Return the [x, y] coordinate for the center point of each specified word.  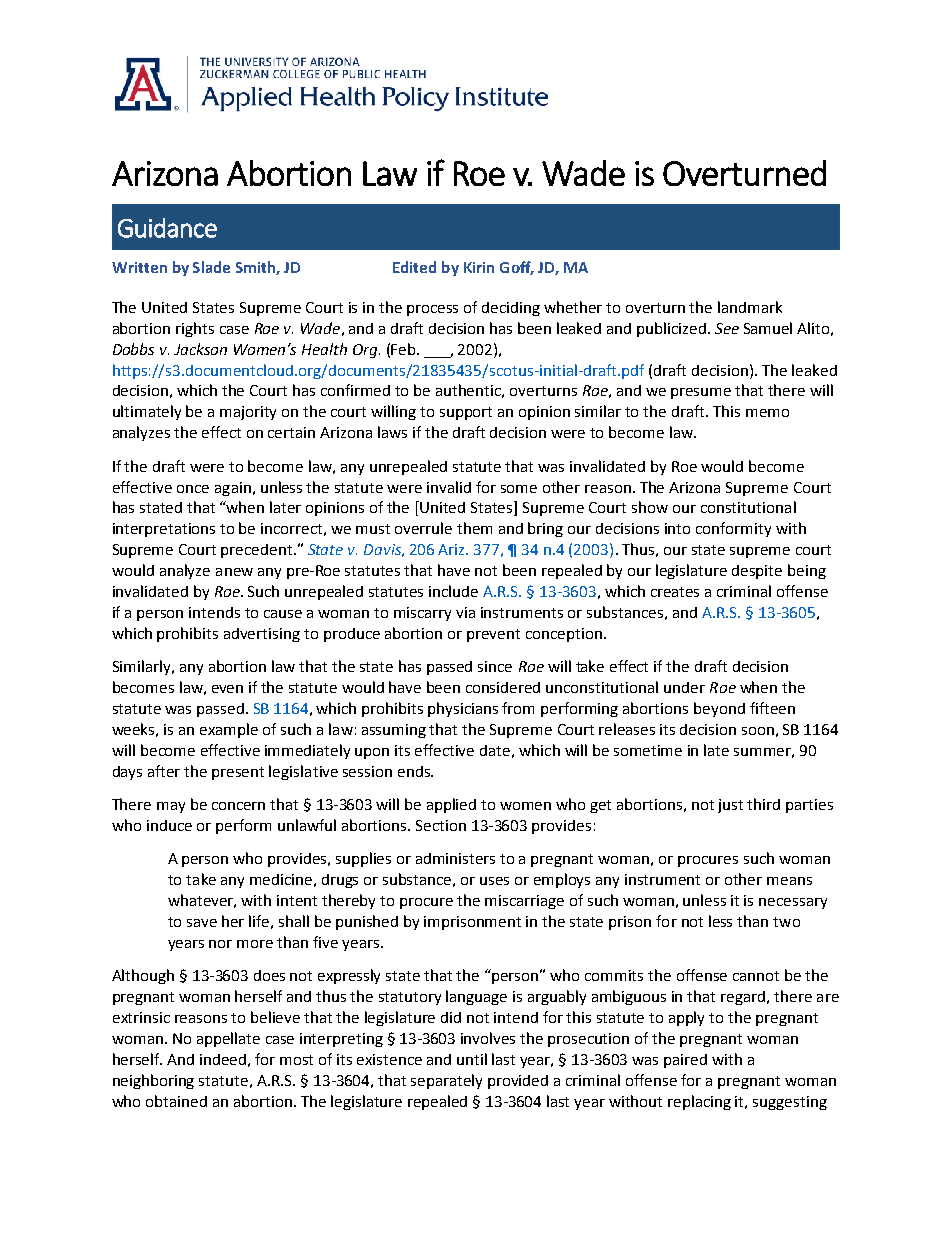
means [789, 881]
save [202, 923]
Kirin [479, 267]
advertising [262, 635]
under [684, 687]
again [233, 489]
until [472, 1059]
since [495, 666]
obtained [176, 1101]
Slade [211, 267]
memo [767, 413]
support [466, 413]
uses [494, 881]
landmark [750, 307]
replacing [699, 1102]
